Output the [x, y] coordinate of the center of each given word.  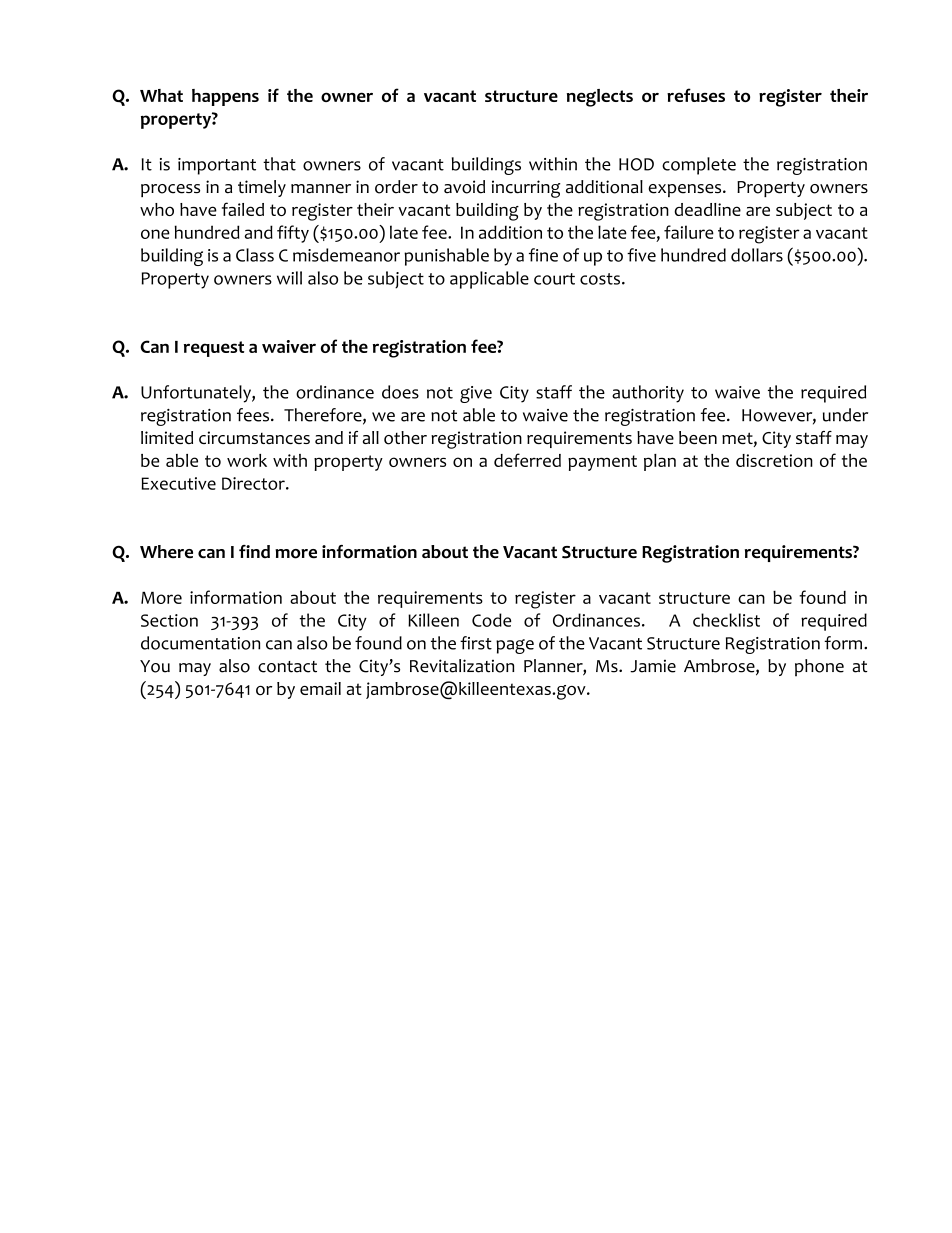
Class [255, 255]
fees [254, 415]
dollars [757, 255]
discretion [774, 460]
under [845, 415]
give [476, 394]
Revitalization [462, 666]
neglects [600, 98]
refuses [696, 95]
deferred [527, 460]
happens [225, 97]
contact [287, 667]
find [254, 551]
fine [543, 255]
